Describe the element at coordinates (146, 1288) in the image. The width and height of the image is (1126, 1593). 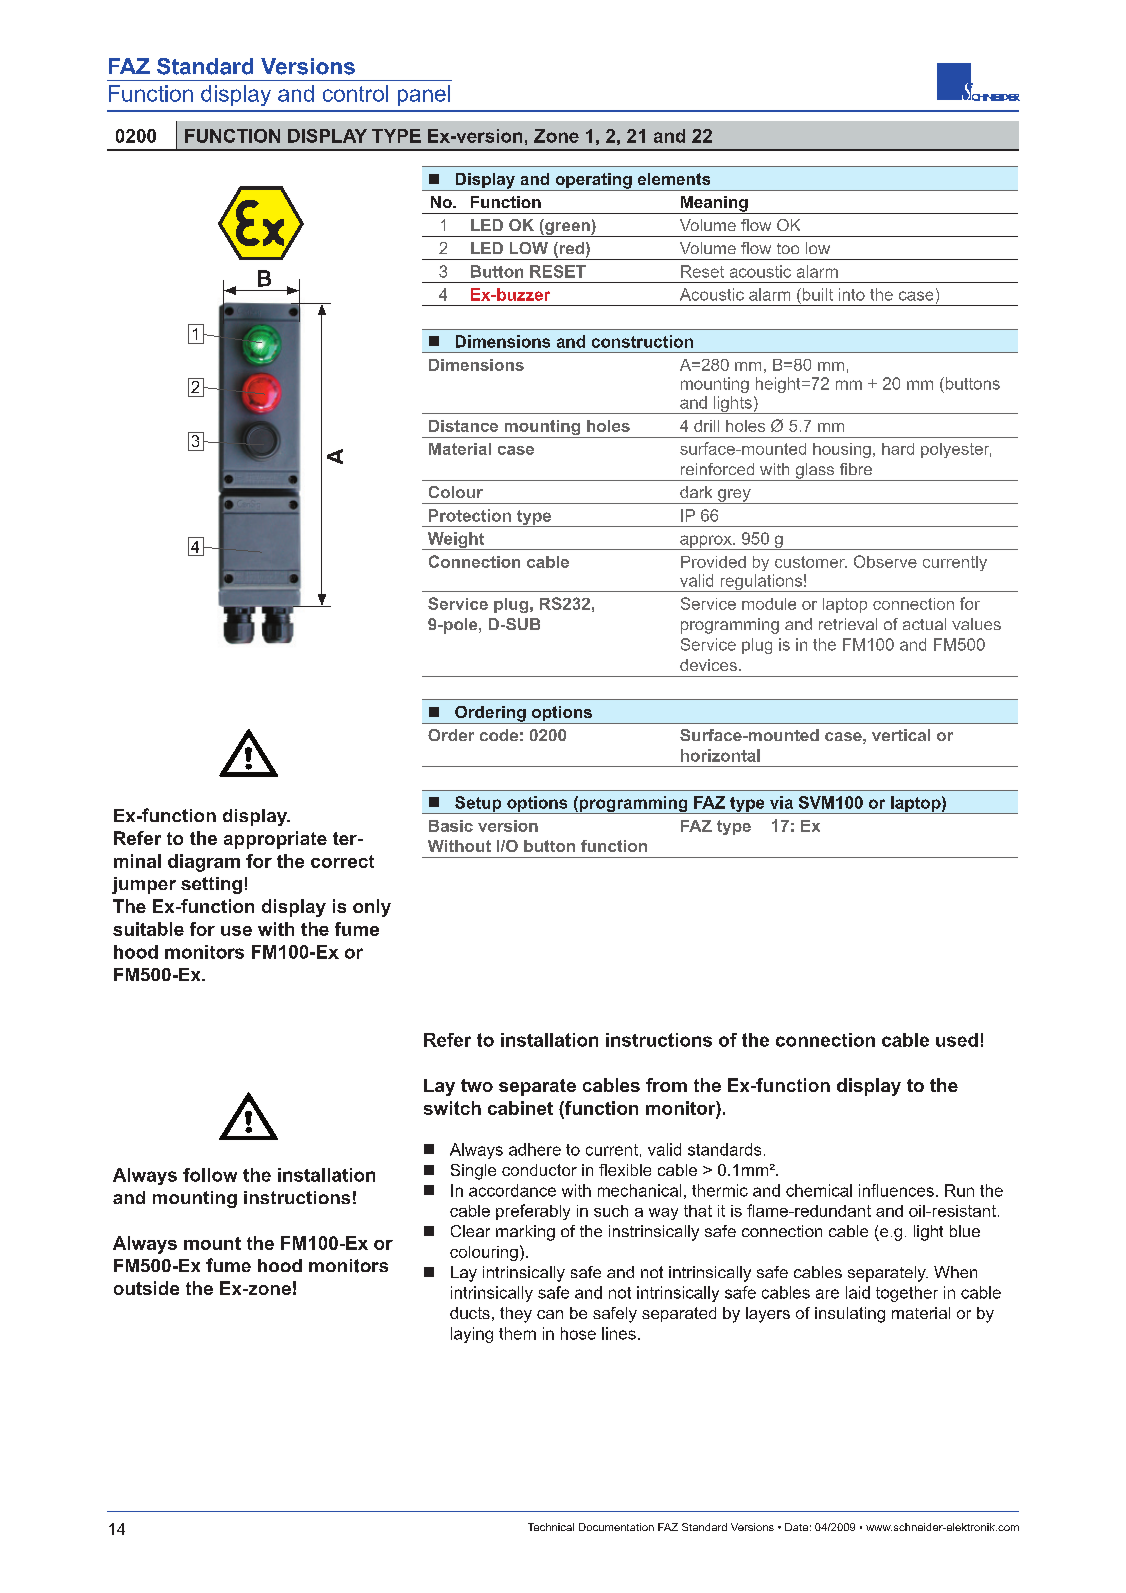
I see `outside` at that location.
